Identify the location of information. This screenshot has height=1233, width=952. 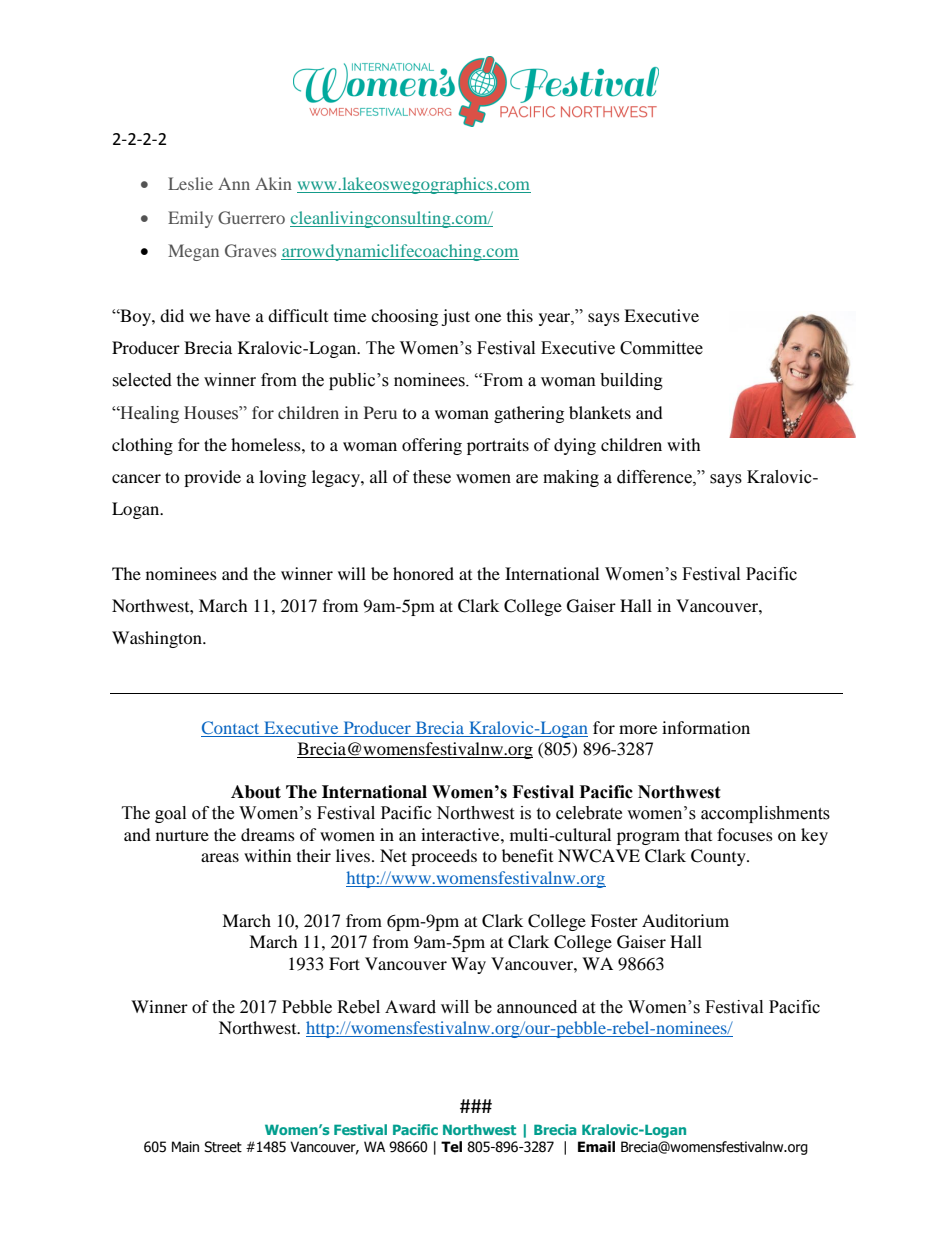
(706, 727).
